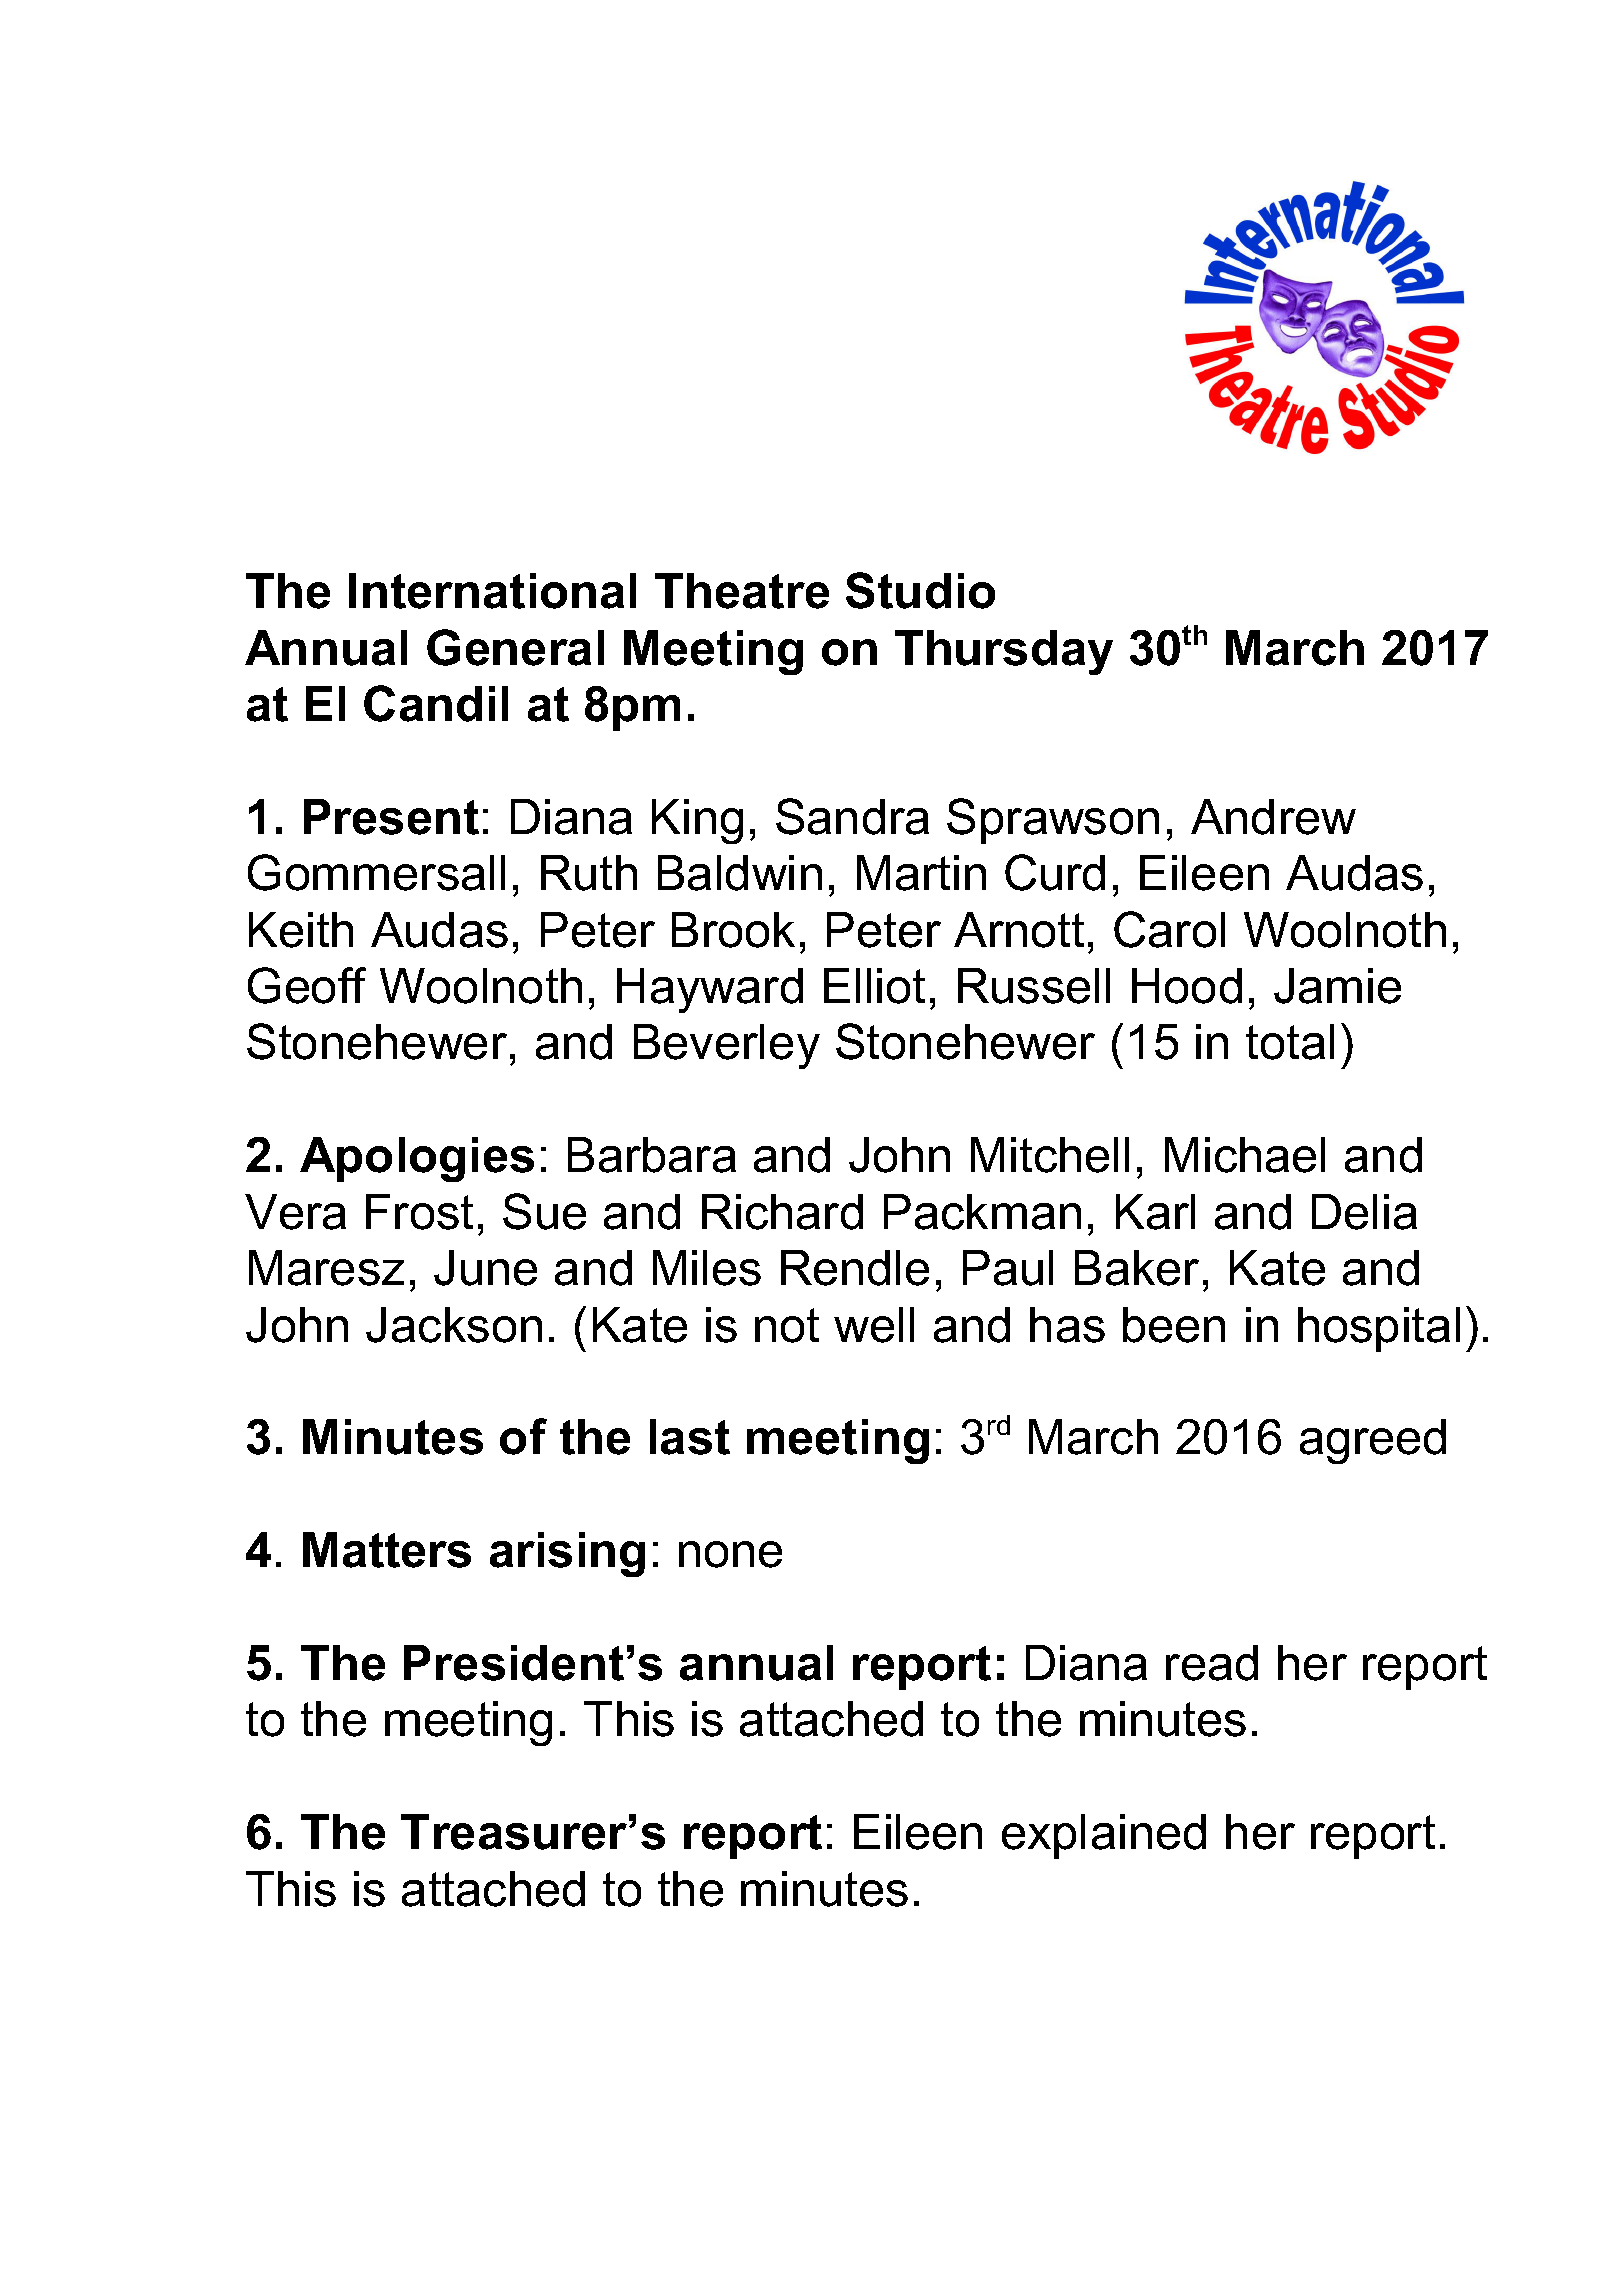 This screenshot has width=1622, height=2294. What do you see at coordinates (782, 1212) in the screenshot?
I see `Richard` at bounding box center [782, 1212].
